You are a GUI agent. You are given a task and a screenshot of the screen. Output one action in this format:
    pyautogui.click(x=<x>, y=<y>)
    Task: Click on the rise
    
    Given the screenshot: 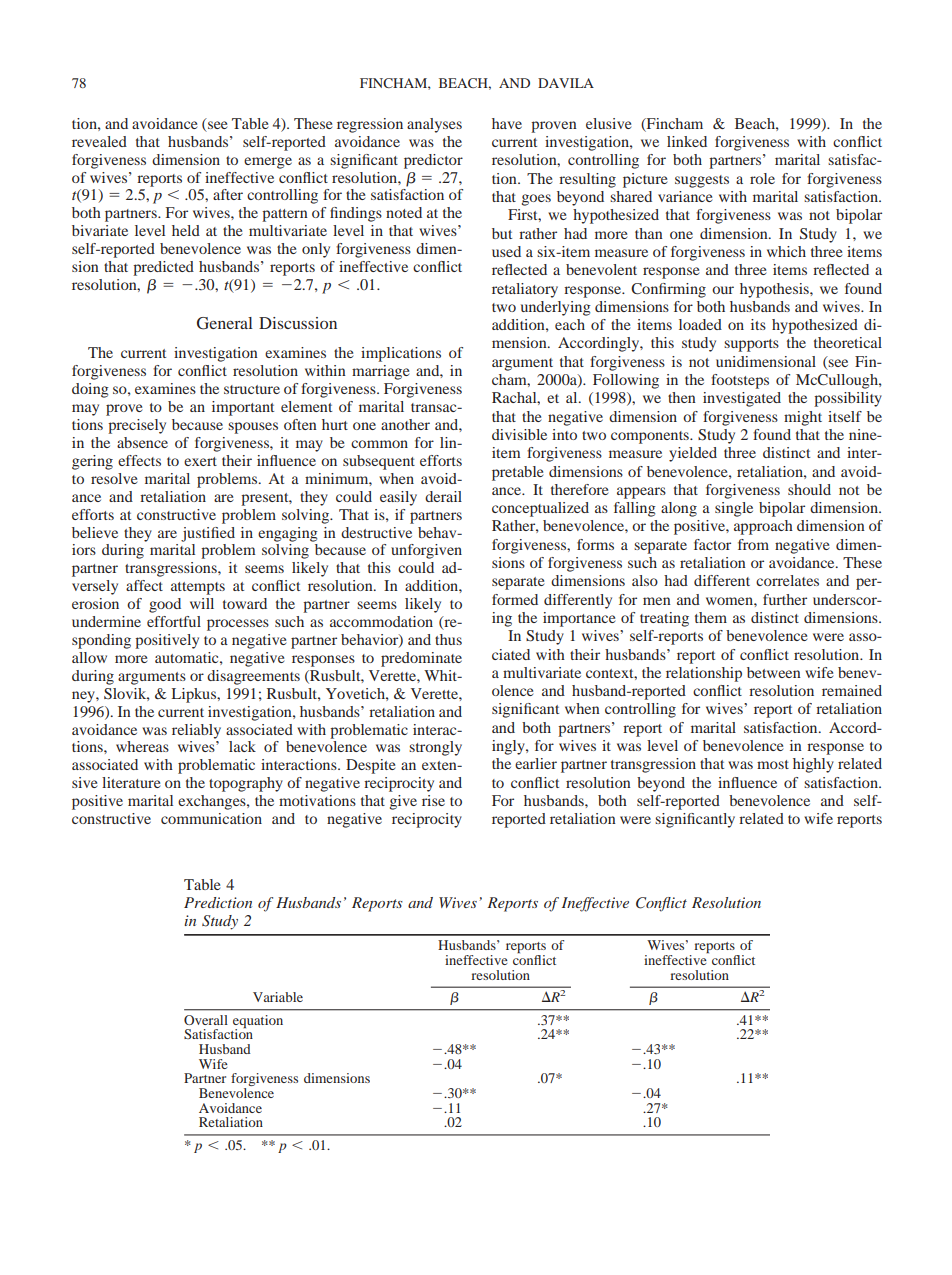 What is the action you would take?
    pyautogui.click(x=433, y=800)
